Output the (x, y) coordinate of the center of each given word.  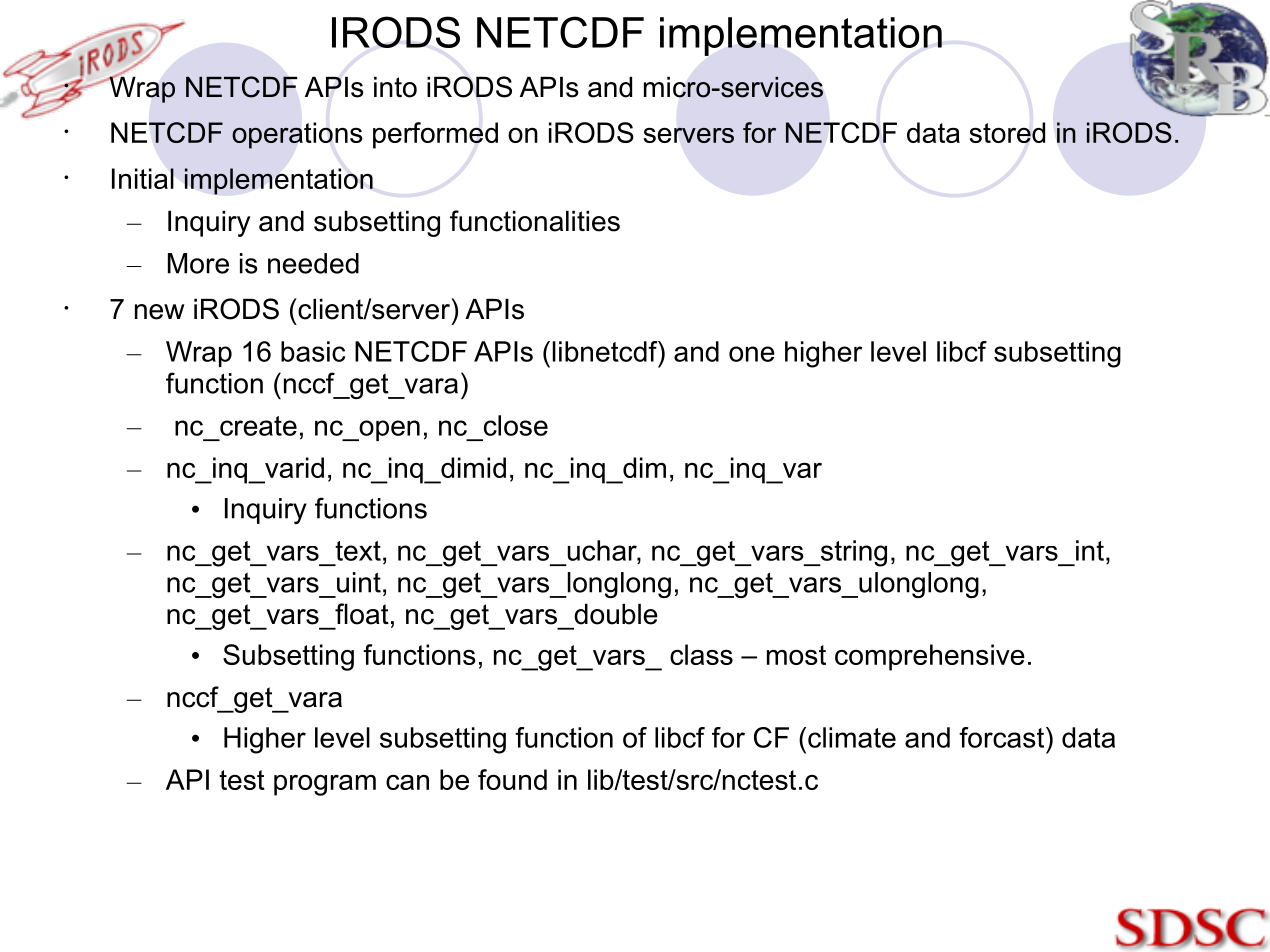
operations (297, 135)
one (752, 354)
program (325, 785)
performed (435, 135)
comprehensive (930, 657)
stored (1007, 132)
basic (313, 351)
